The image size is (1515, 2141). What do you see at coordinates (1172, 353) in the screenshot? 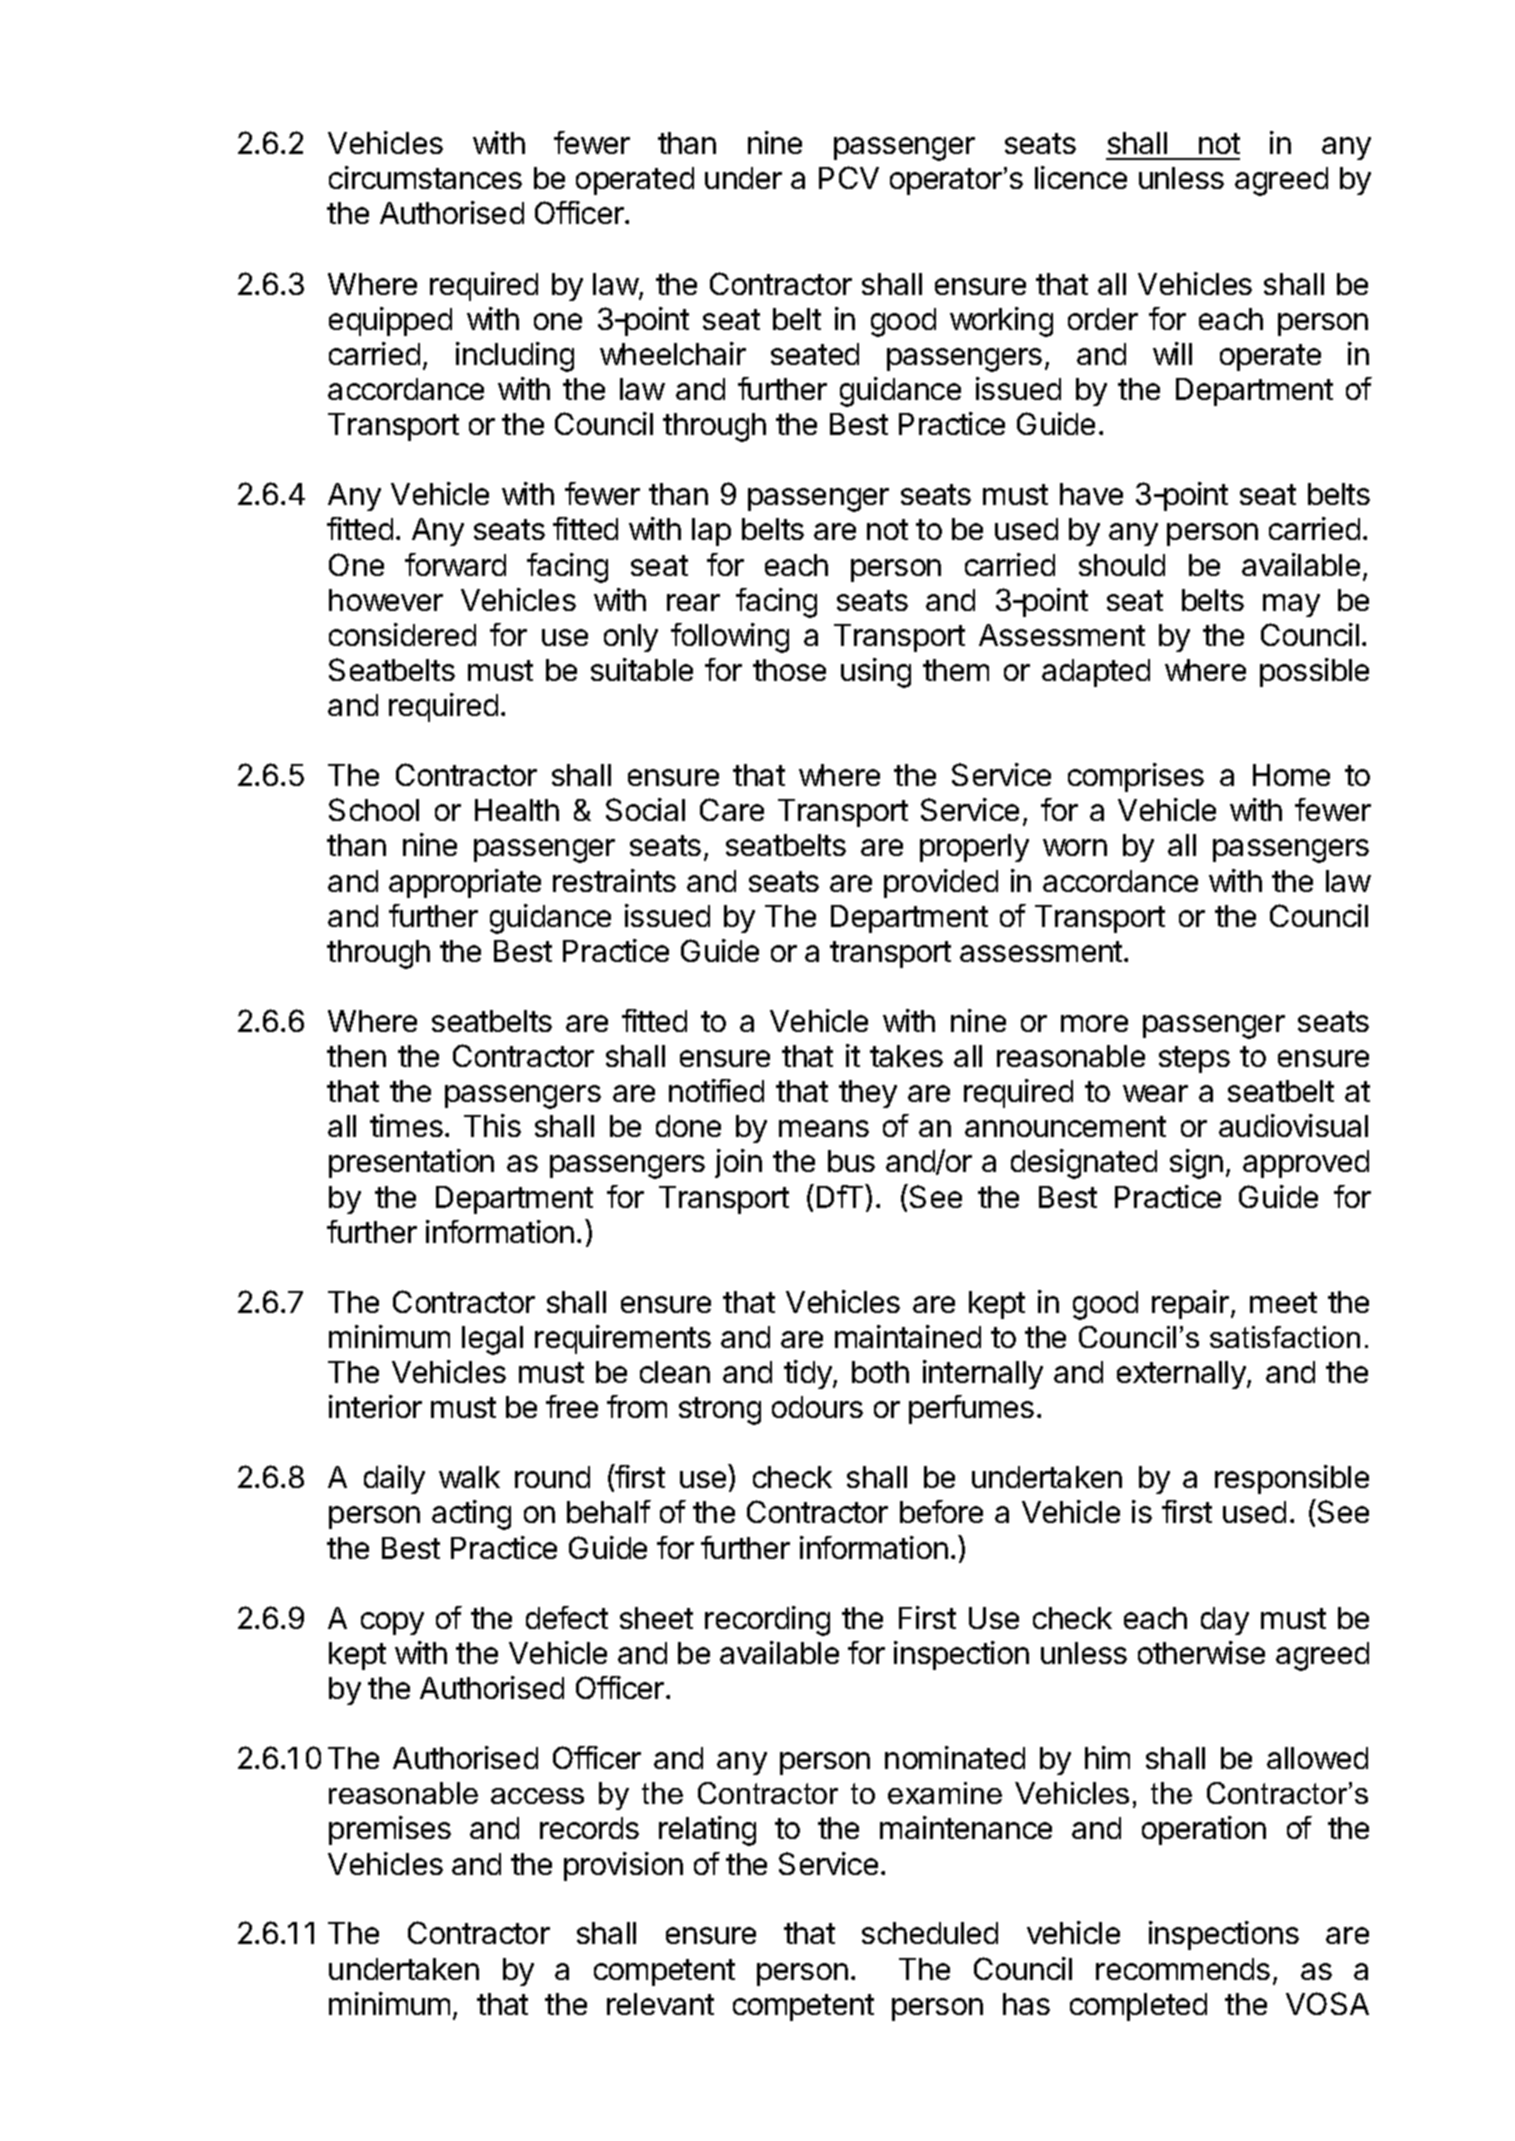
I see `will` at bounding box center [1172, 353].
